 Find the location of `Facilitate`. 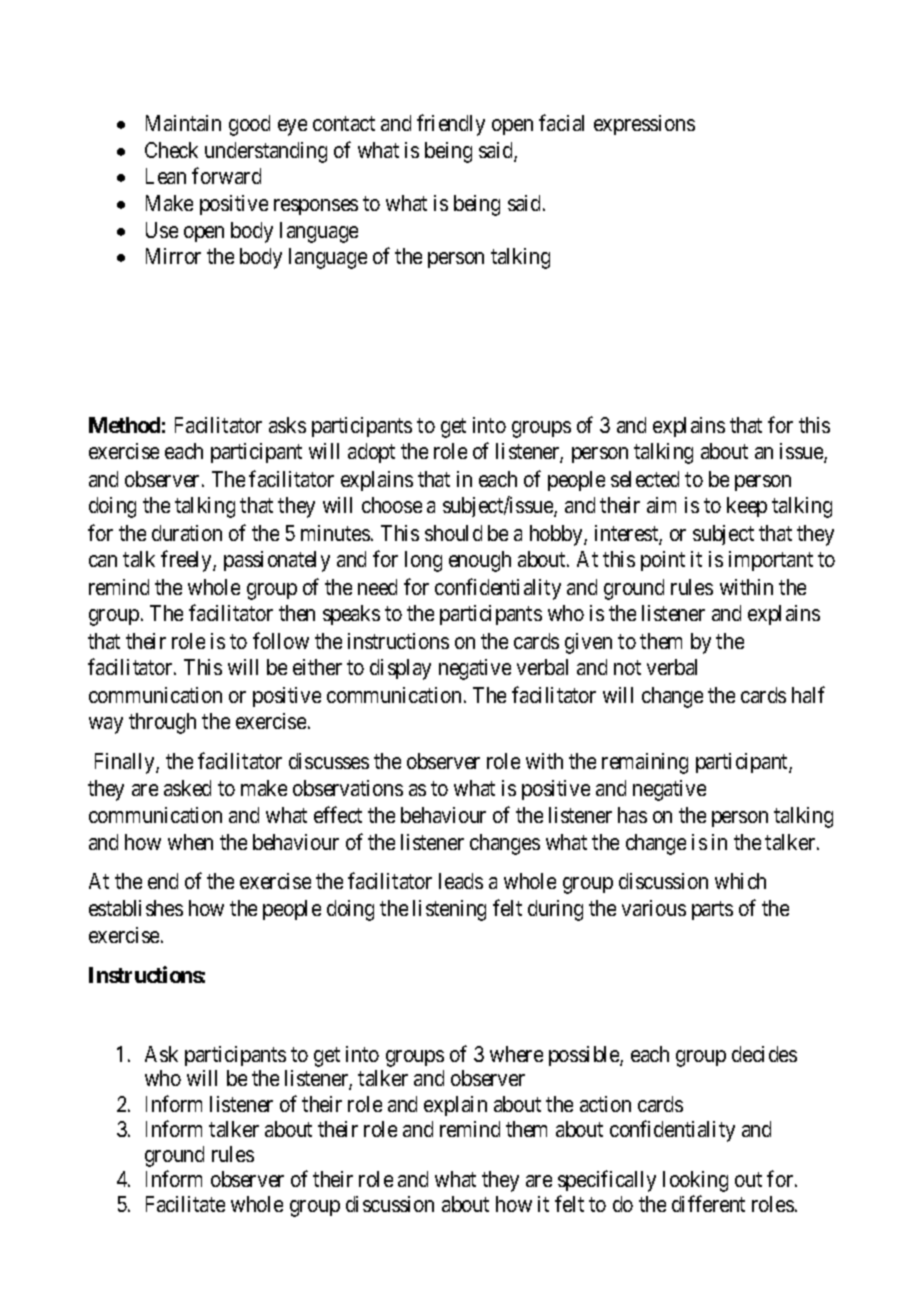

Facilitate is located at coordinates (185, 1204).
